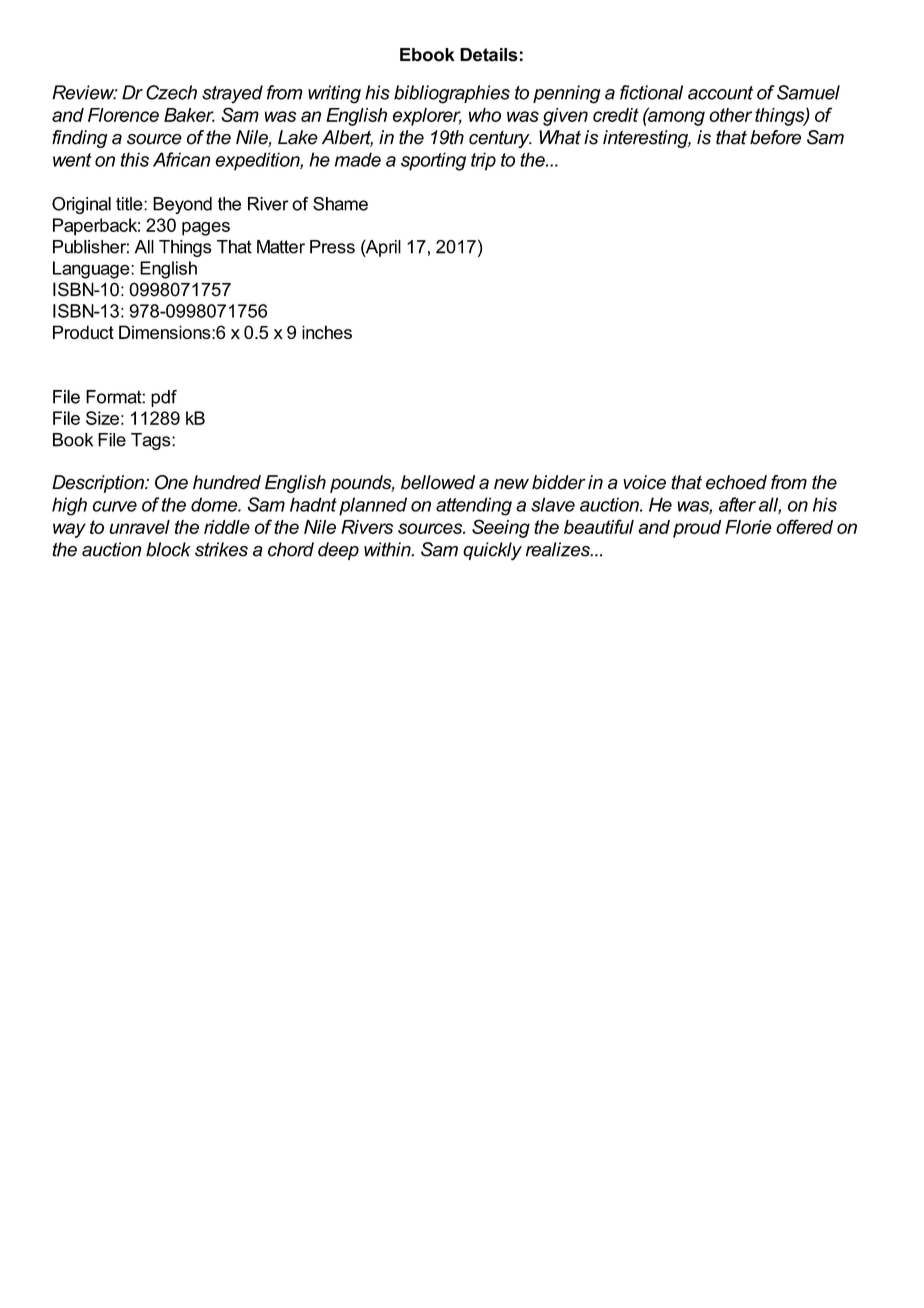 The image size is (924, 1308). What do you see at coordinates (489, 55) in the page?
I see `Details` at bounding box center [489, 55].
